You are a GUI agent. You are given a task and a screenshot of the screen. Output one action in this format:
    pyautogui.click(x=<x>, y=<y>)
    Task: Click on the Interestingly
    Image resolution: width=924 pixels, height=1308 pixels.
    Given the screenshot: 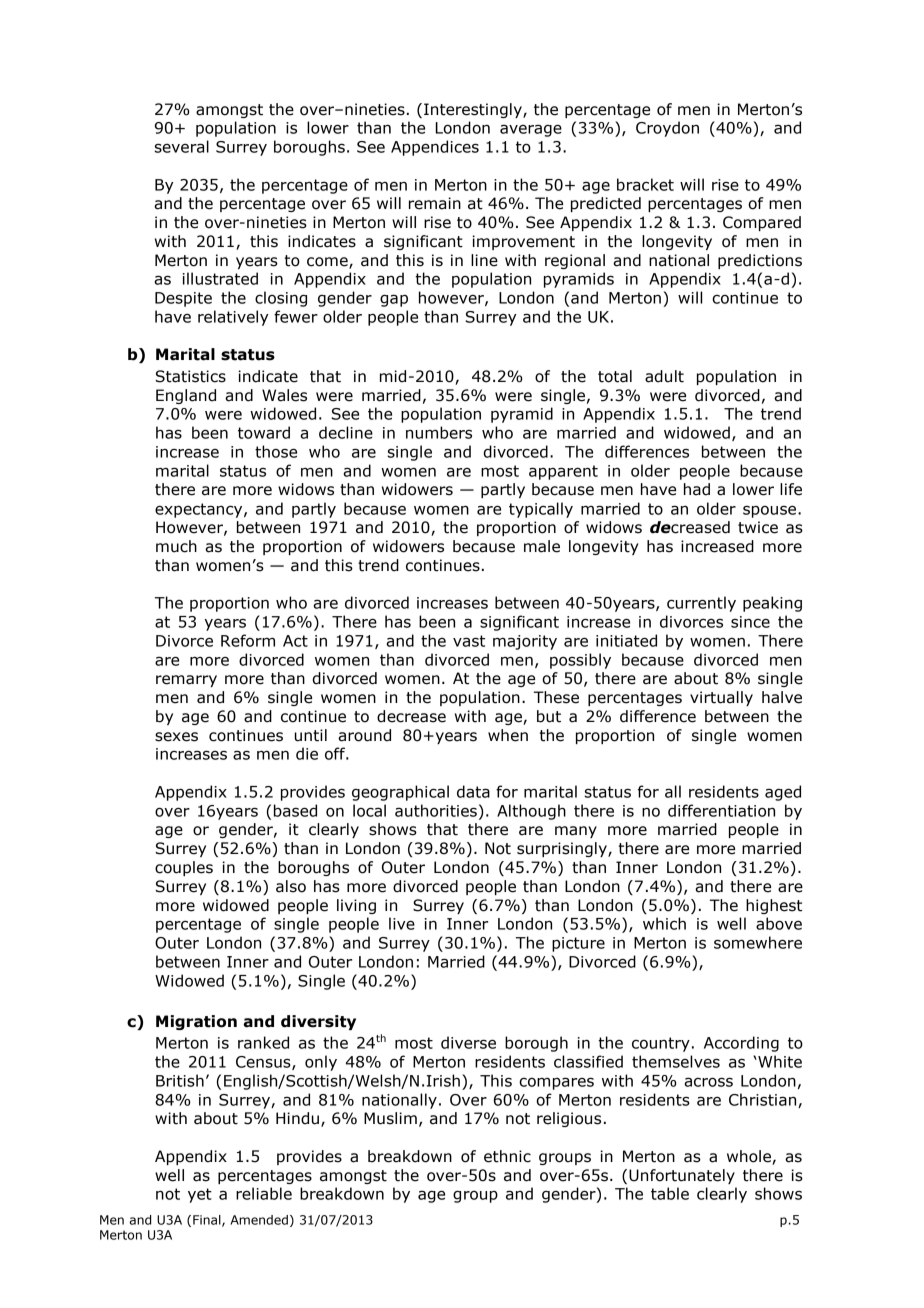 What is the action you would take?
    pyautogui.click(x=474, y=110)
